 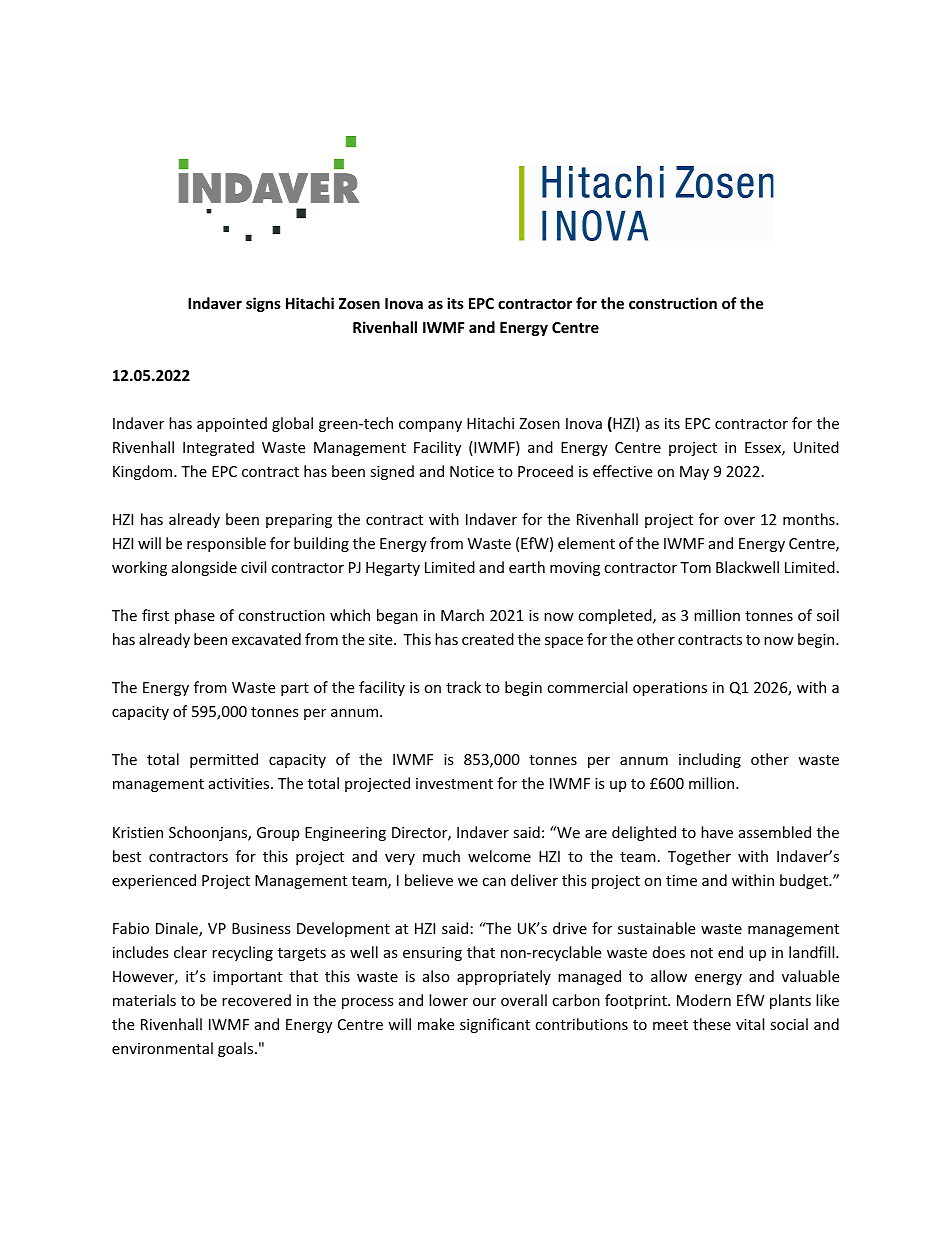 I want to click on investment, so click(x=454, y=783).
